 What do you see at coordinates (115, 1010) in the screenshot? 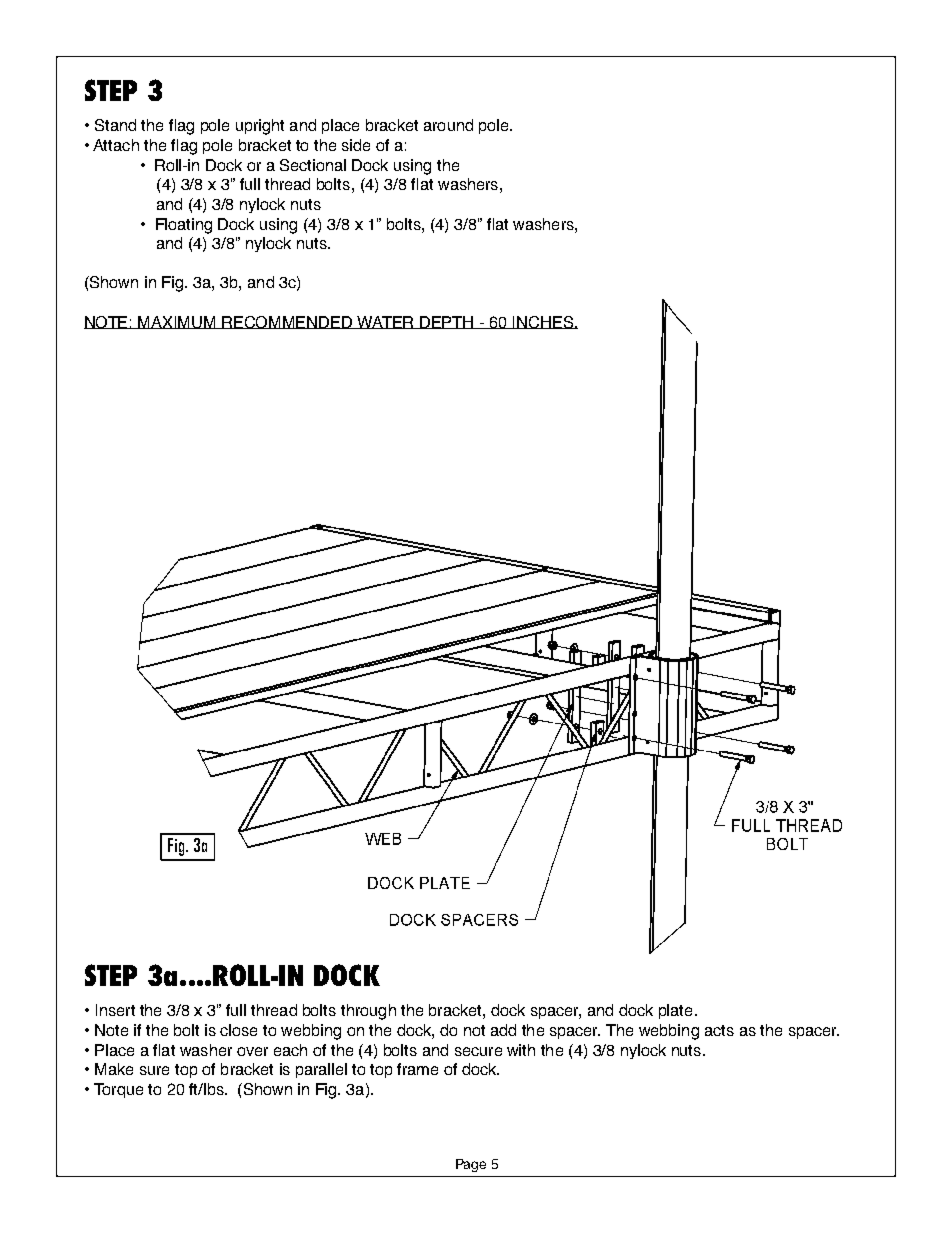
I see `Insert` at bounding box center [115, 1010].
